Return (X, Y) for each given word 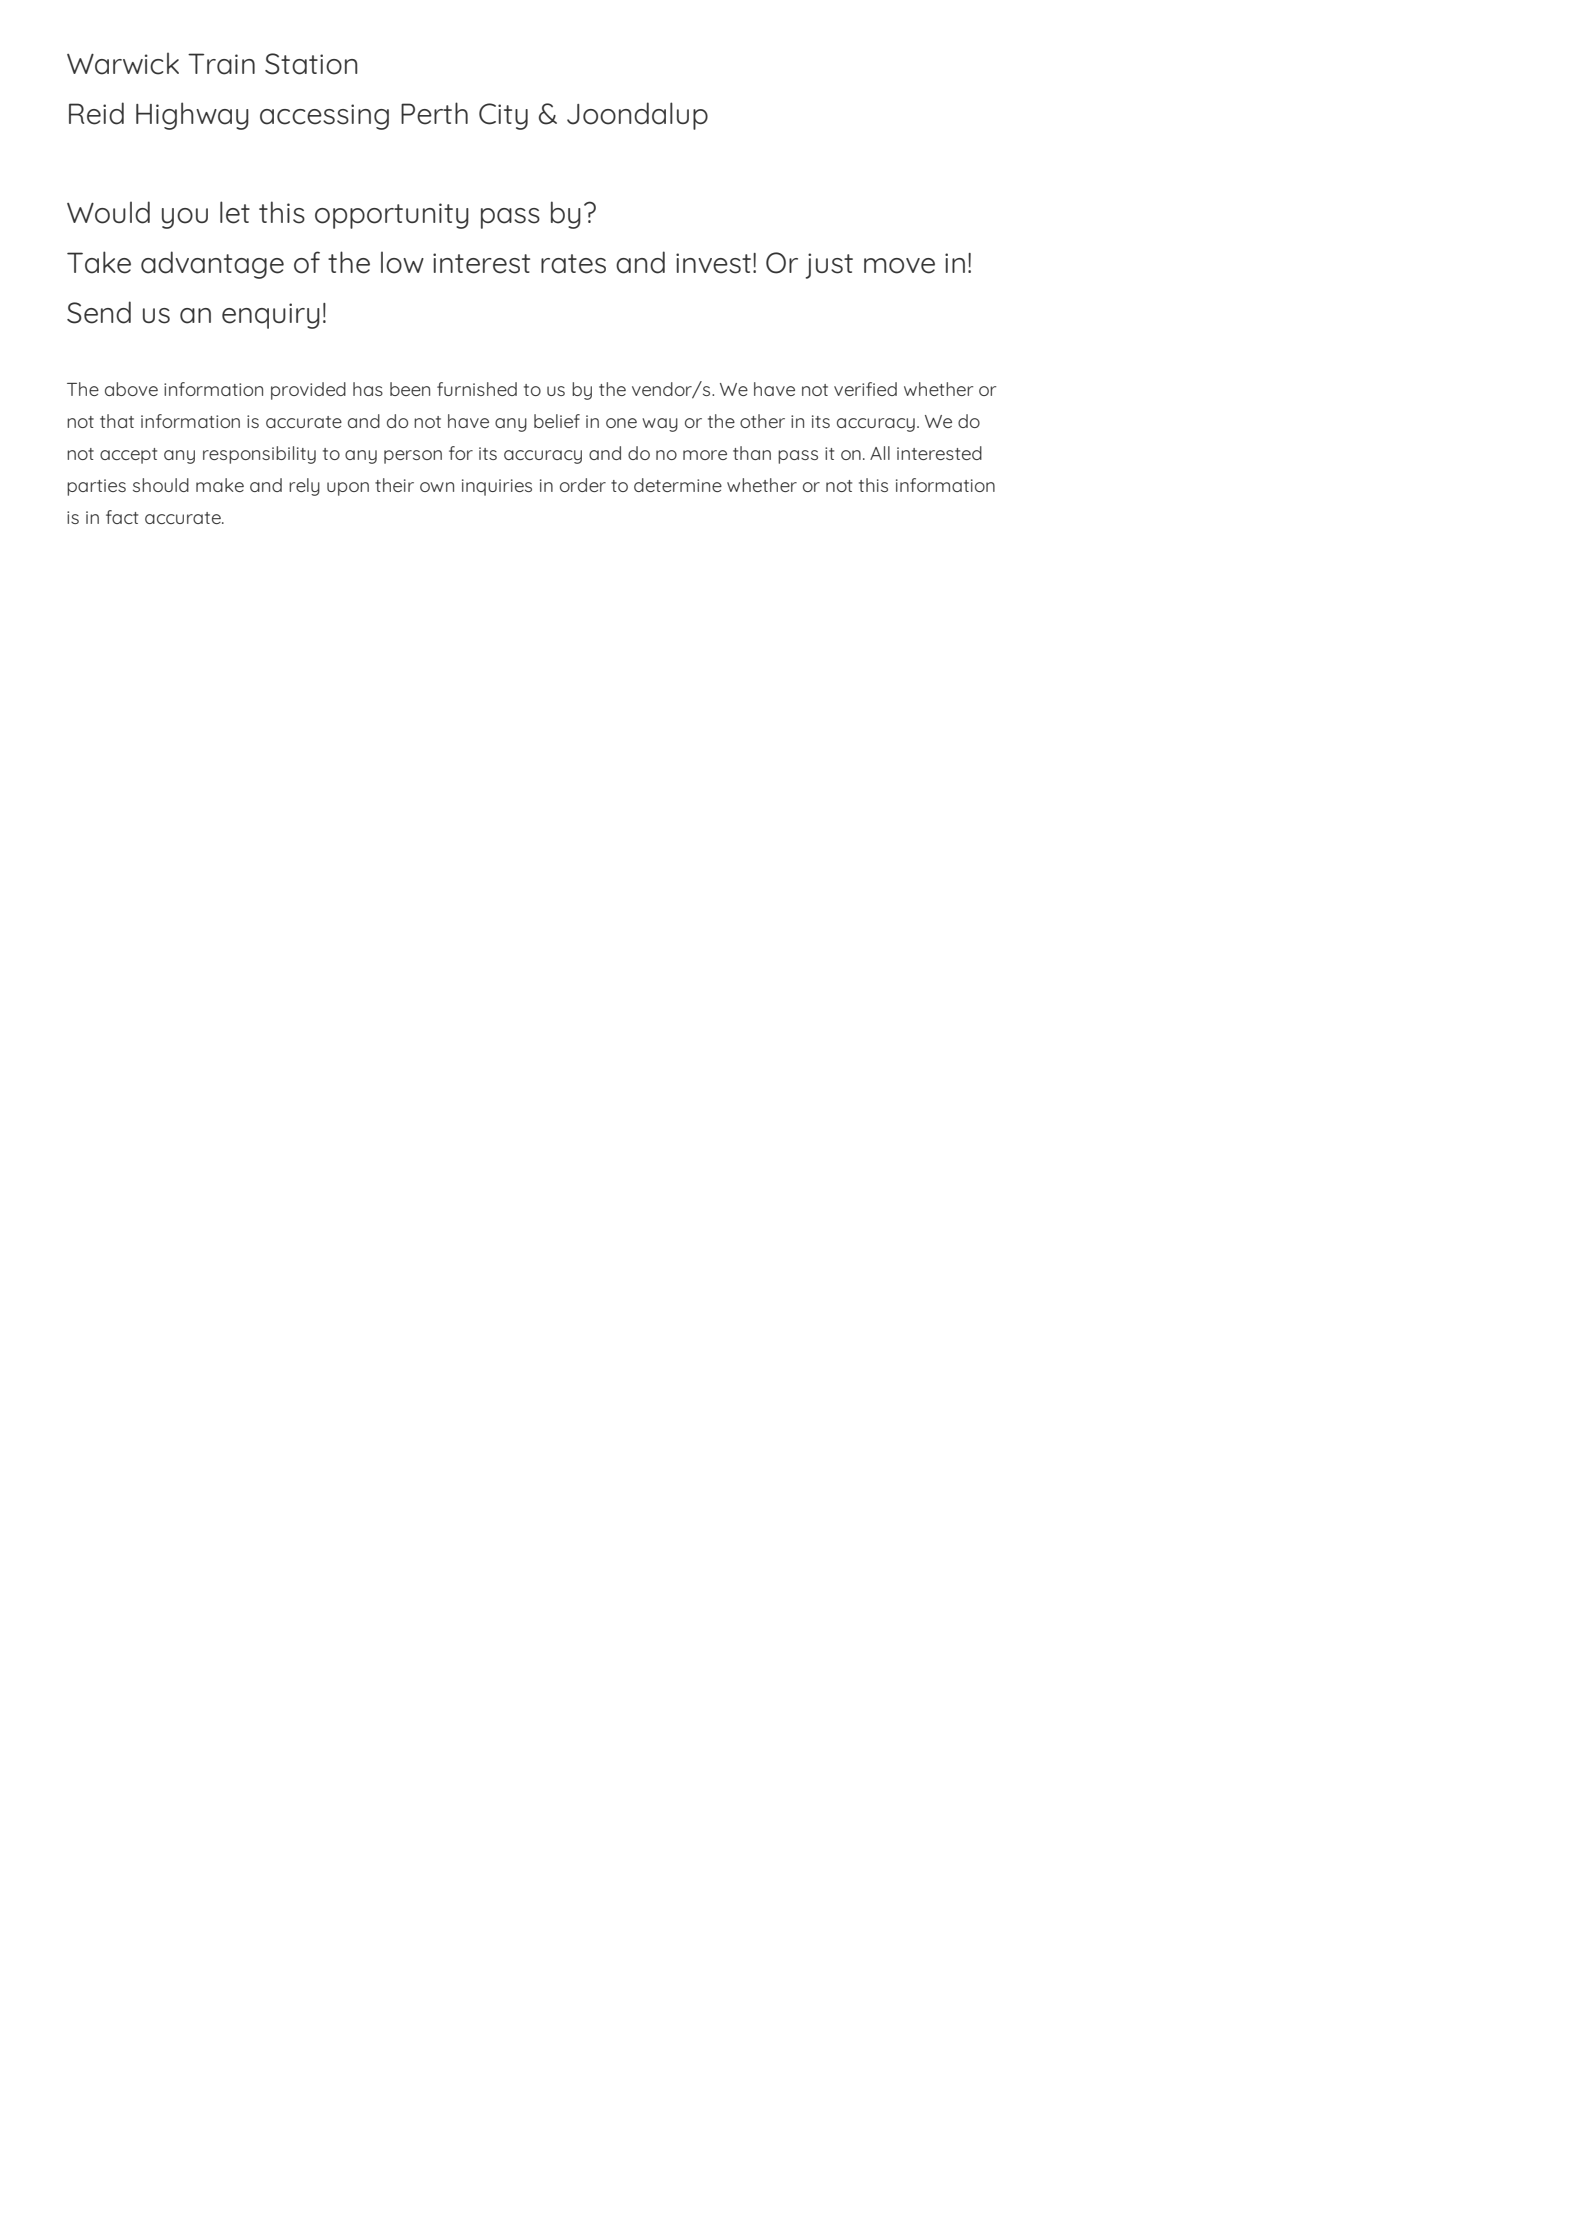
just (829, 266)
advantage (212, 265)
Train (221, 64)
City (503, 116)
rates (573, 264)
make (220, 485)
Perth (434, 113)
